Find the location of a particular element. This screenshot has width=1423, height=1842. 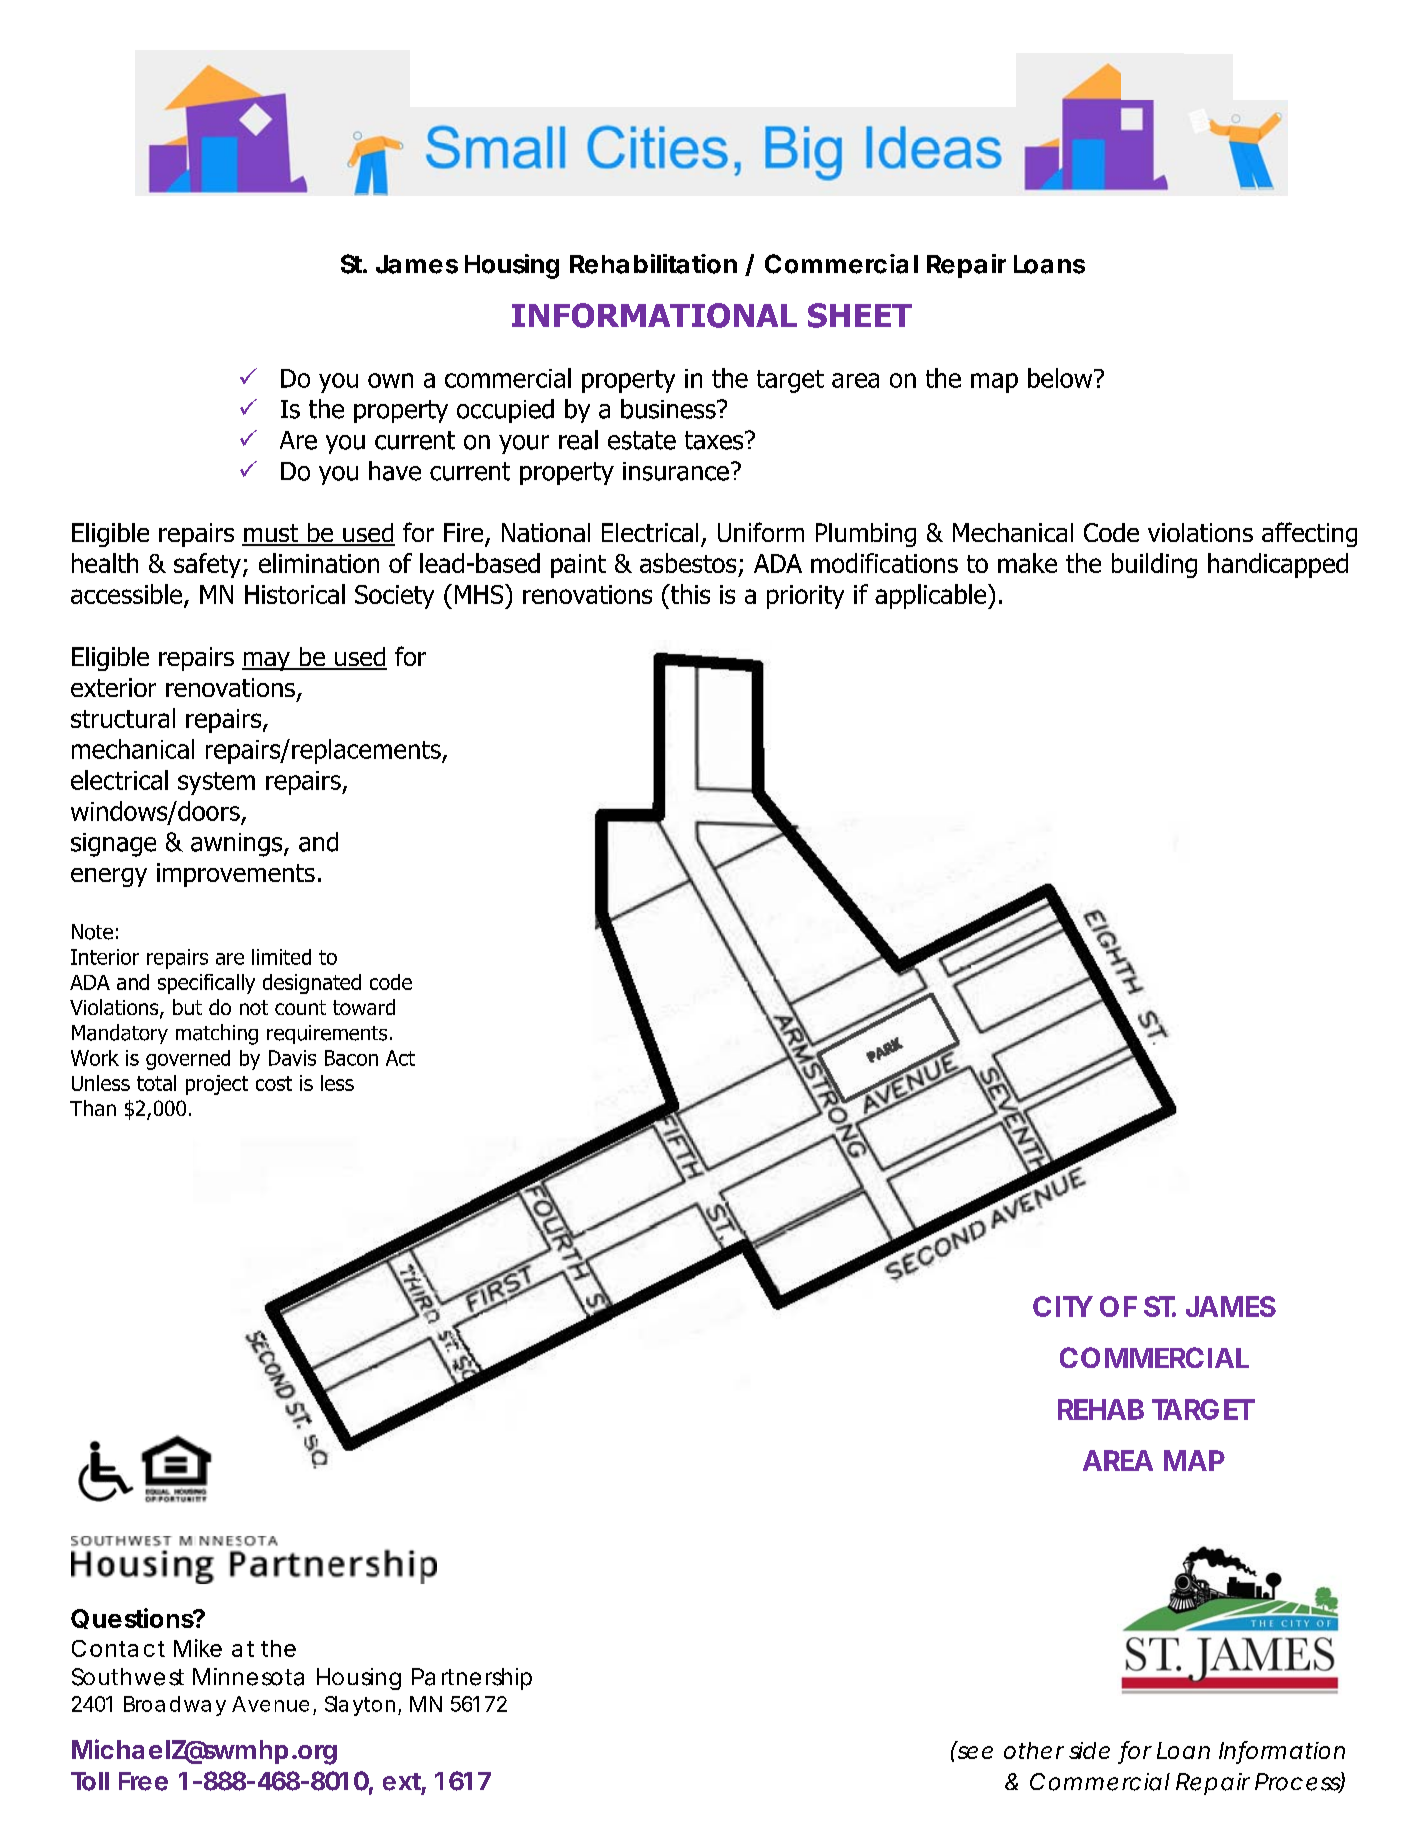

below is located at coordinates (1061, 378).
